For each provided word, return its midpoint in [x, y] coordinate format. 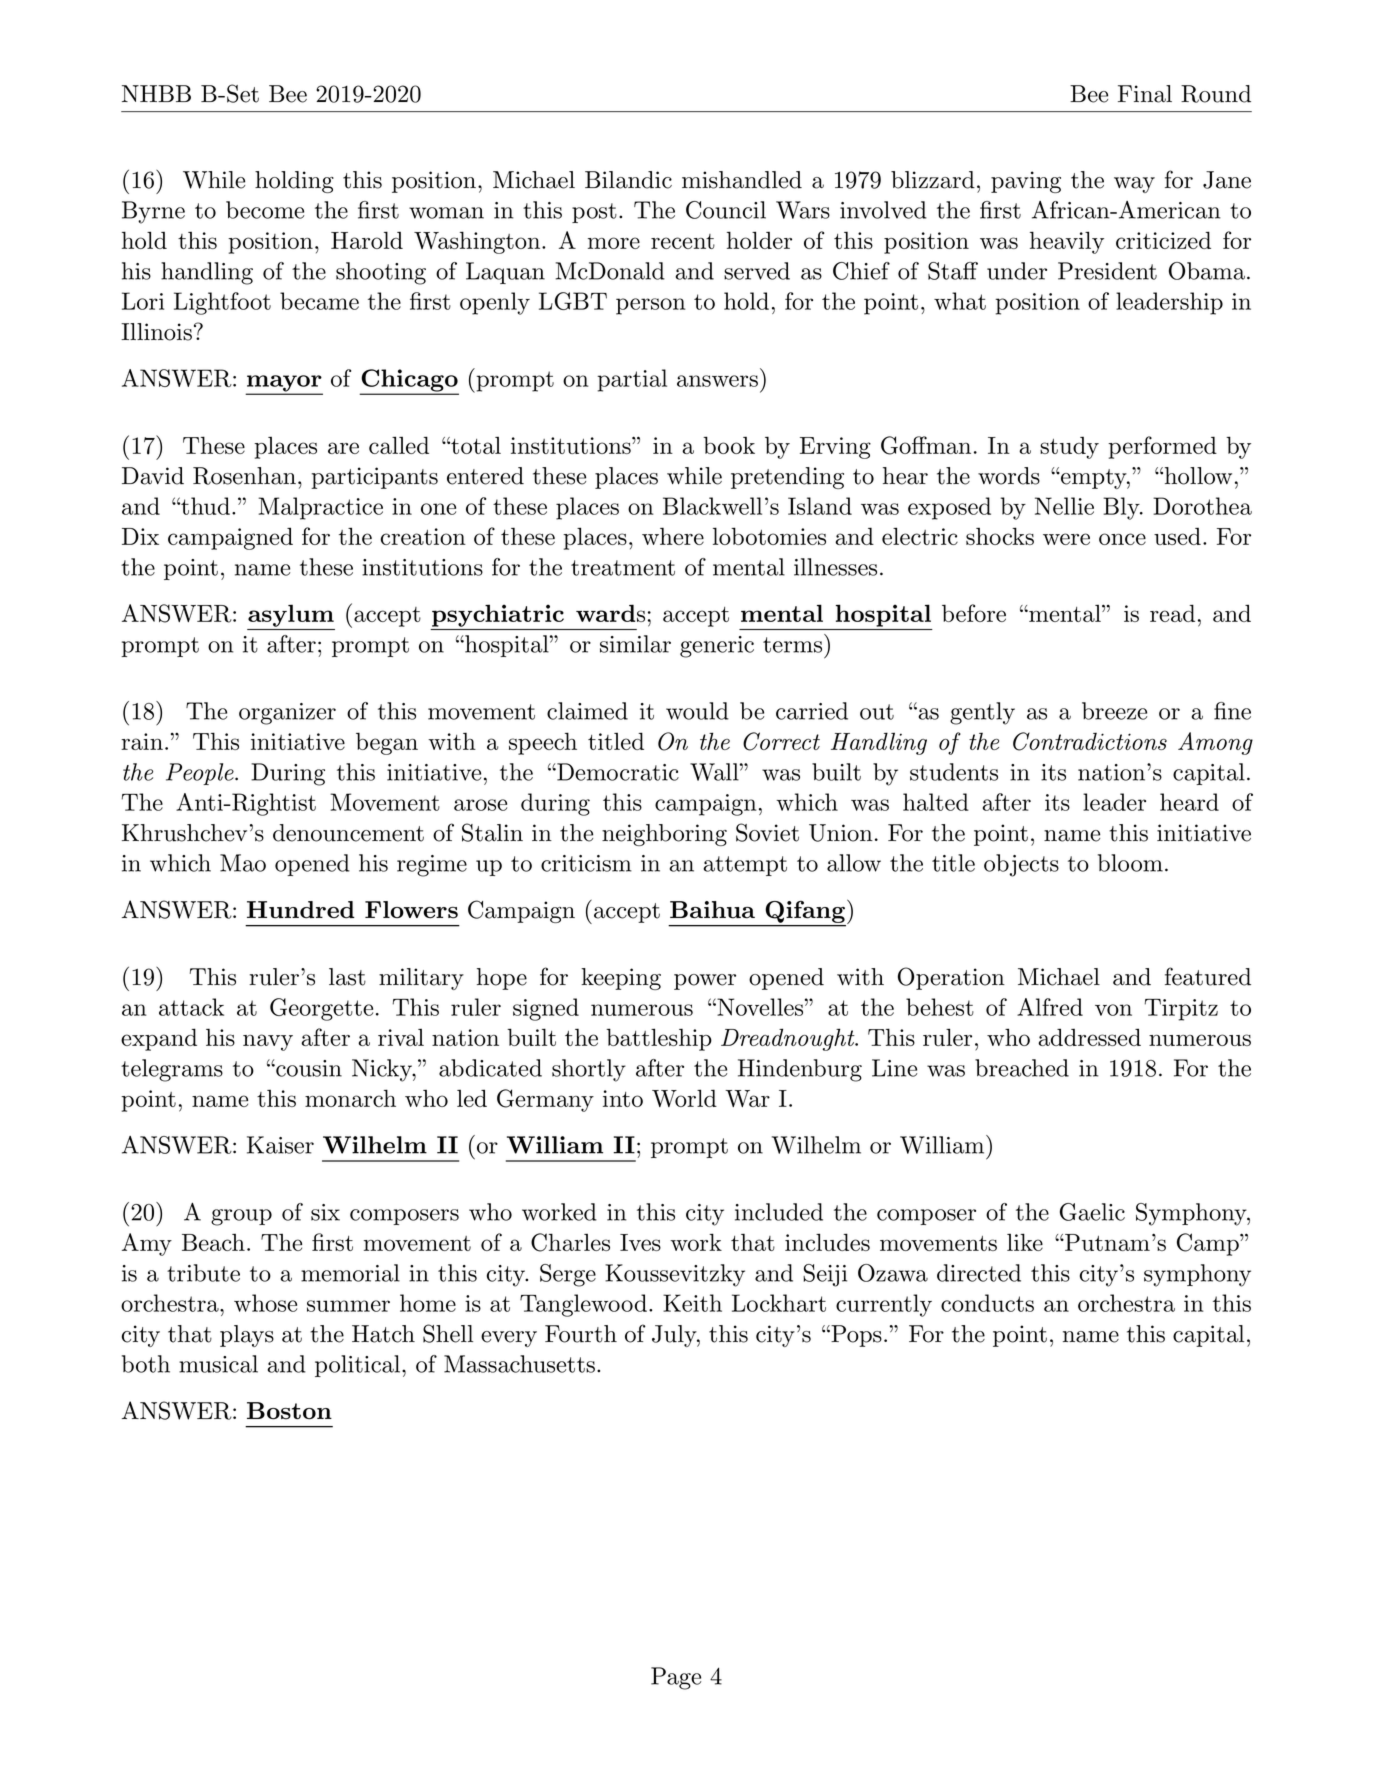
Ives [640, 1242]
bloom [1130, 863]
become [265, 210]
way [1134, 185]
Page [676, 1678]
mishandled [742, 180]
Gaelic [1092, 1212]
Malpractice [320, 508]
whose [265, 1303]
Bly [1122, 508]
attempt [745, 866]
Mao [243, 863]
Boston [289, 1411]
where [673, 536]
